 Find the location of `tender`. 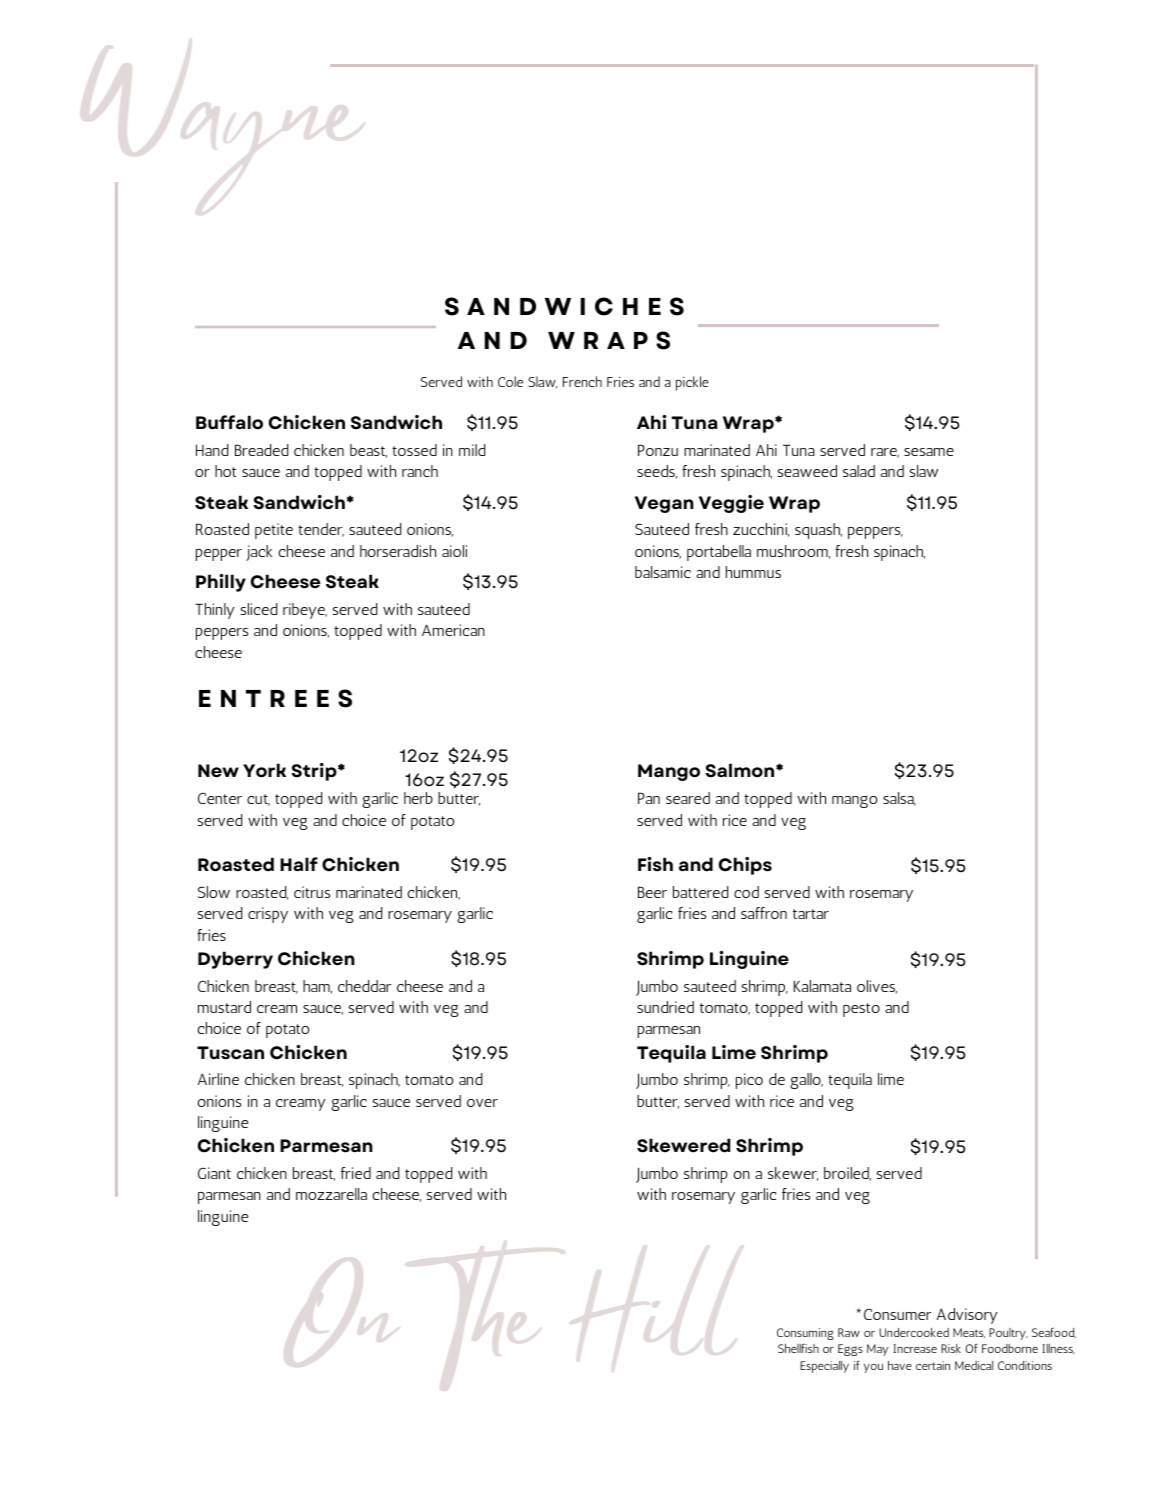

tender is located at coordinates (321, 530).
